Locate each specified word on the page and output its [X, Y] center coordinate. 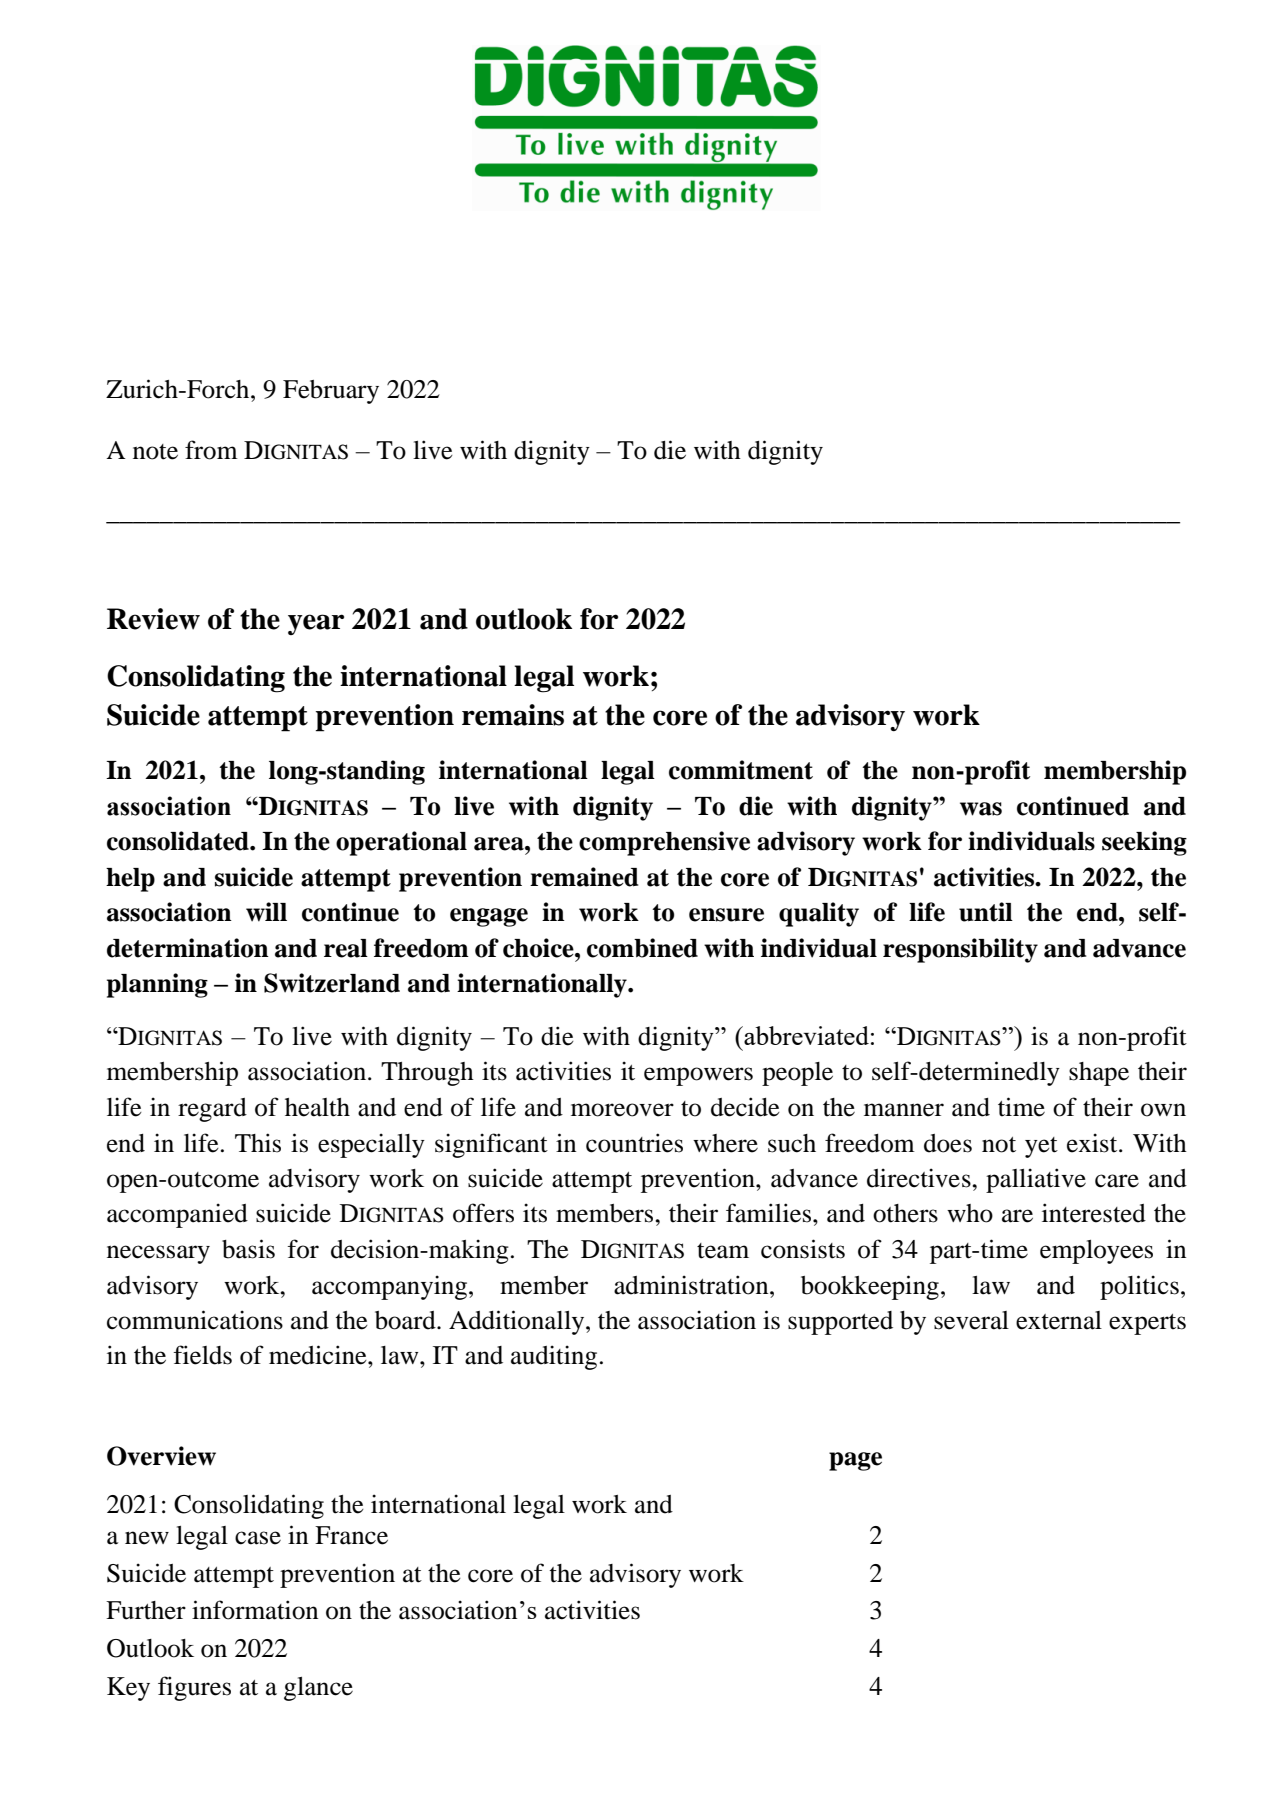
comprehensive [664, 843]
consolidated [179, 841]
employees [1096, 1252]
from [211, 450]
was [981, 809]
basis [248, 1249]
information [255, 1610]
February [331, 392]
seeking [1144, 843]
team [723, 1251]
